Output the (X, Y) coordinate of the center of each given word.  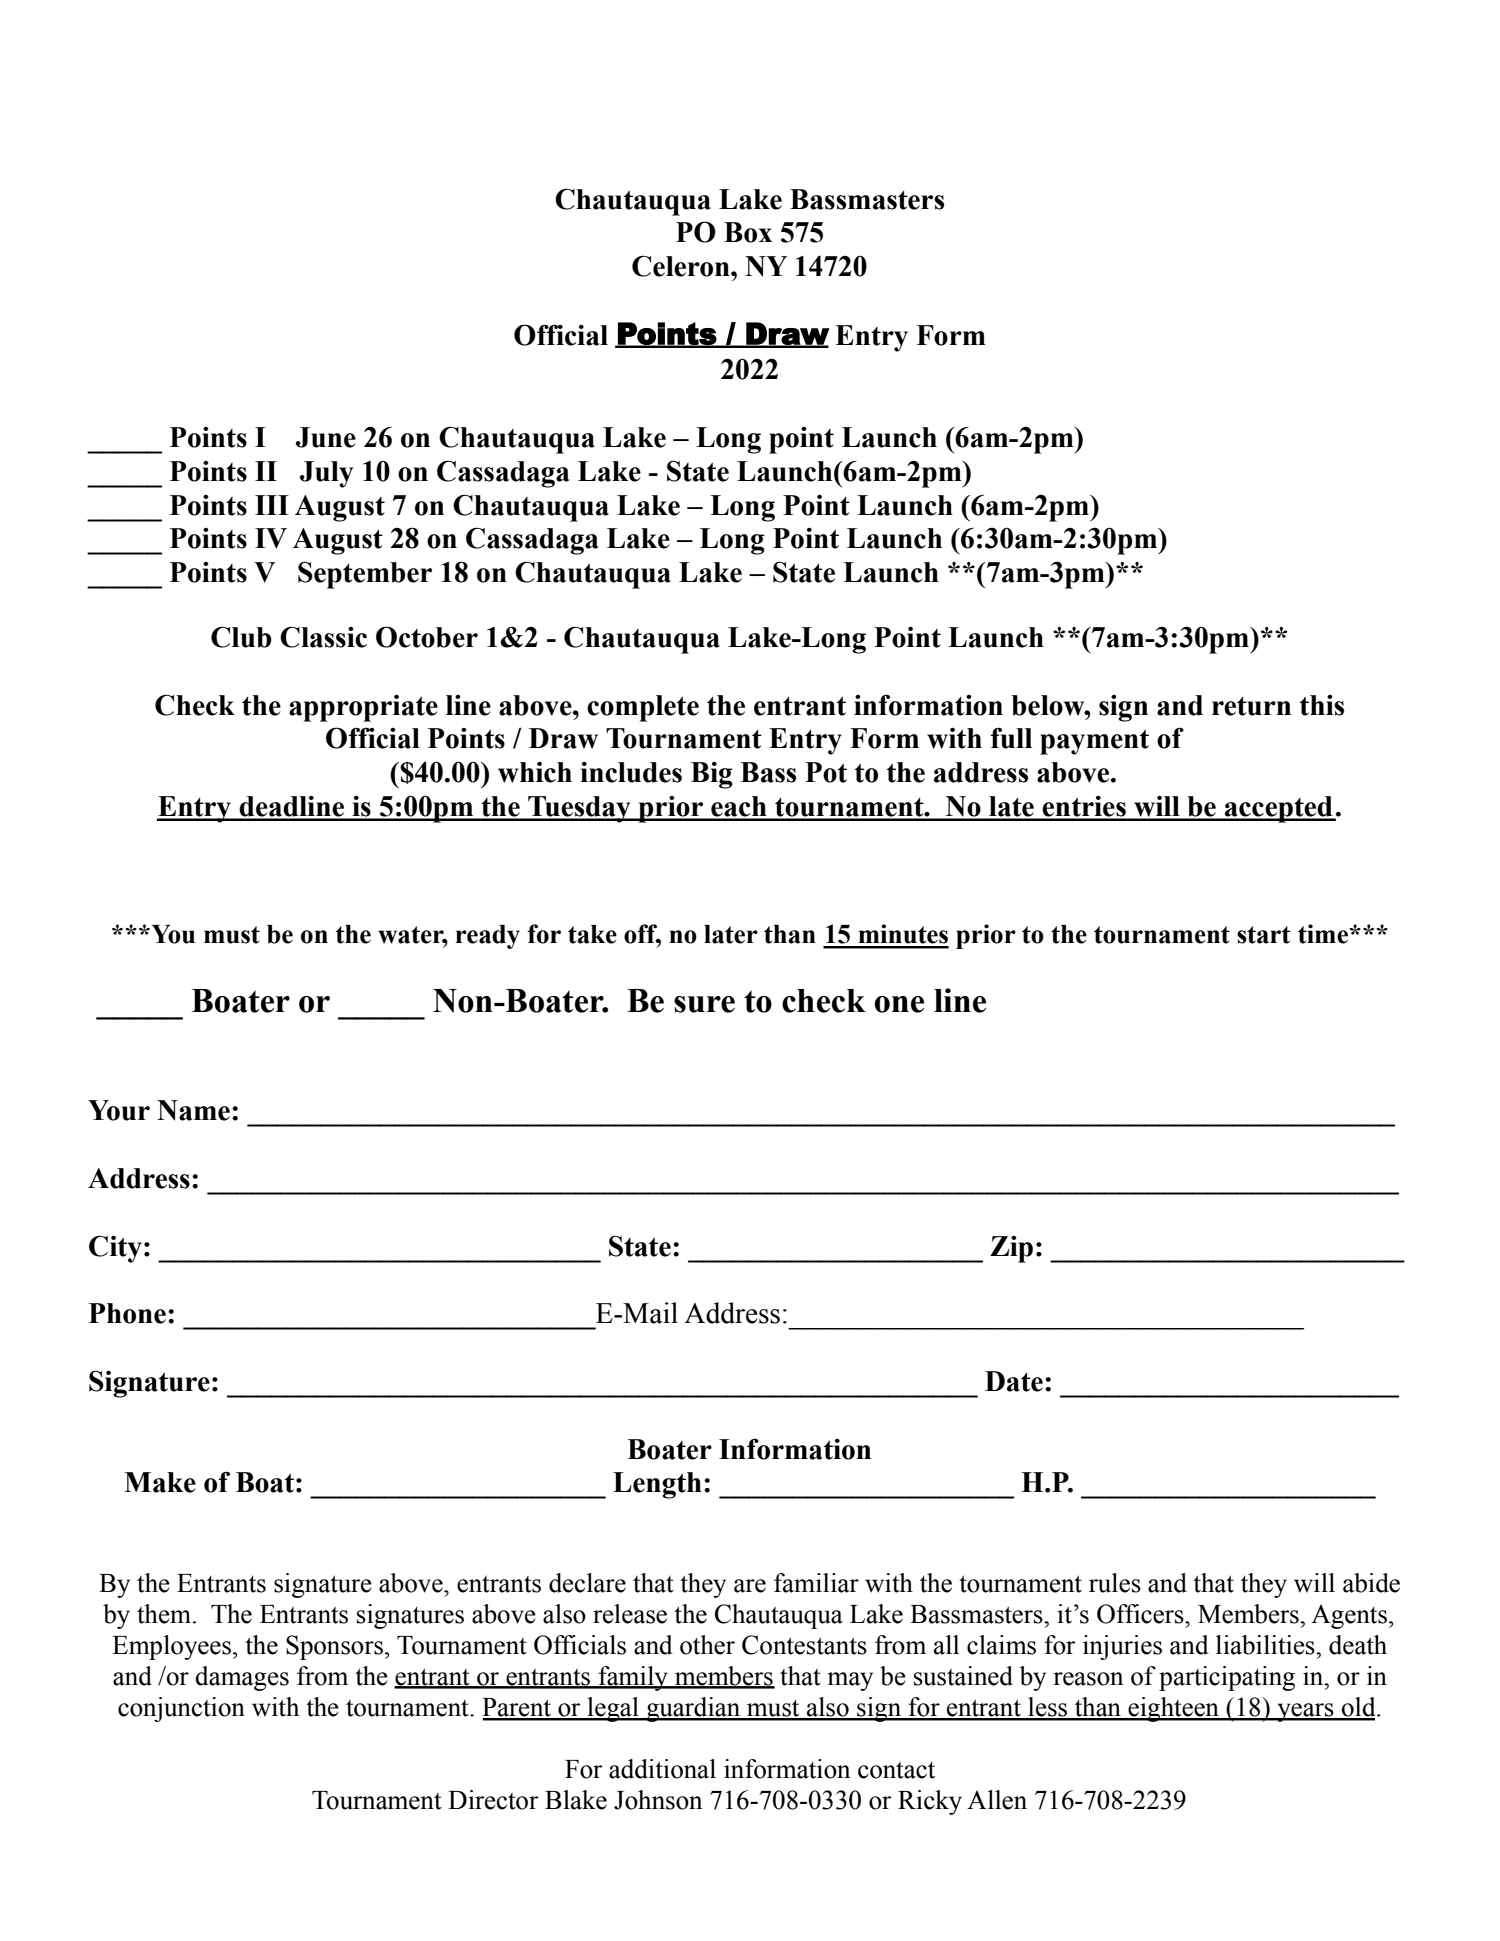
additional (662, 1769)
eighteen (1173, 1709)
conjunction (181, 1709)
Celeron (682, 266)
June (326, 437)
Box (748, 232)
